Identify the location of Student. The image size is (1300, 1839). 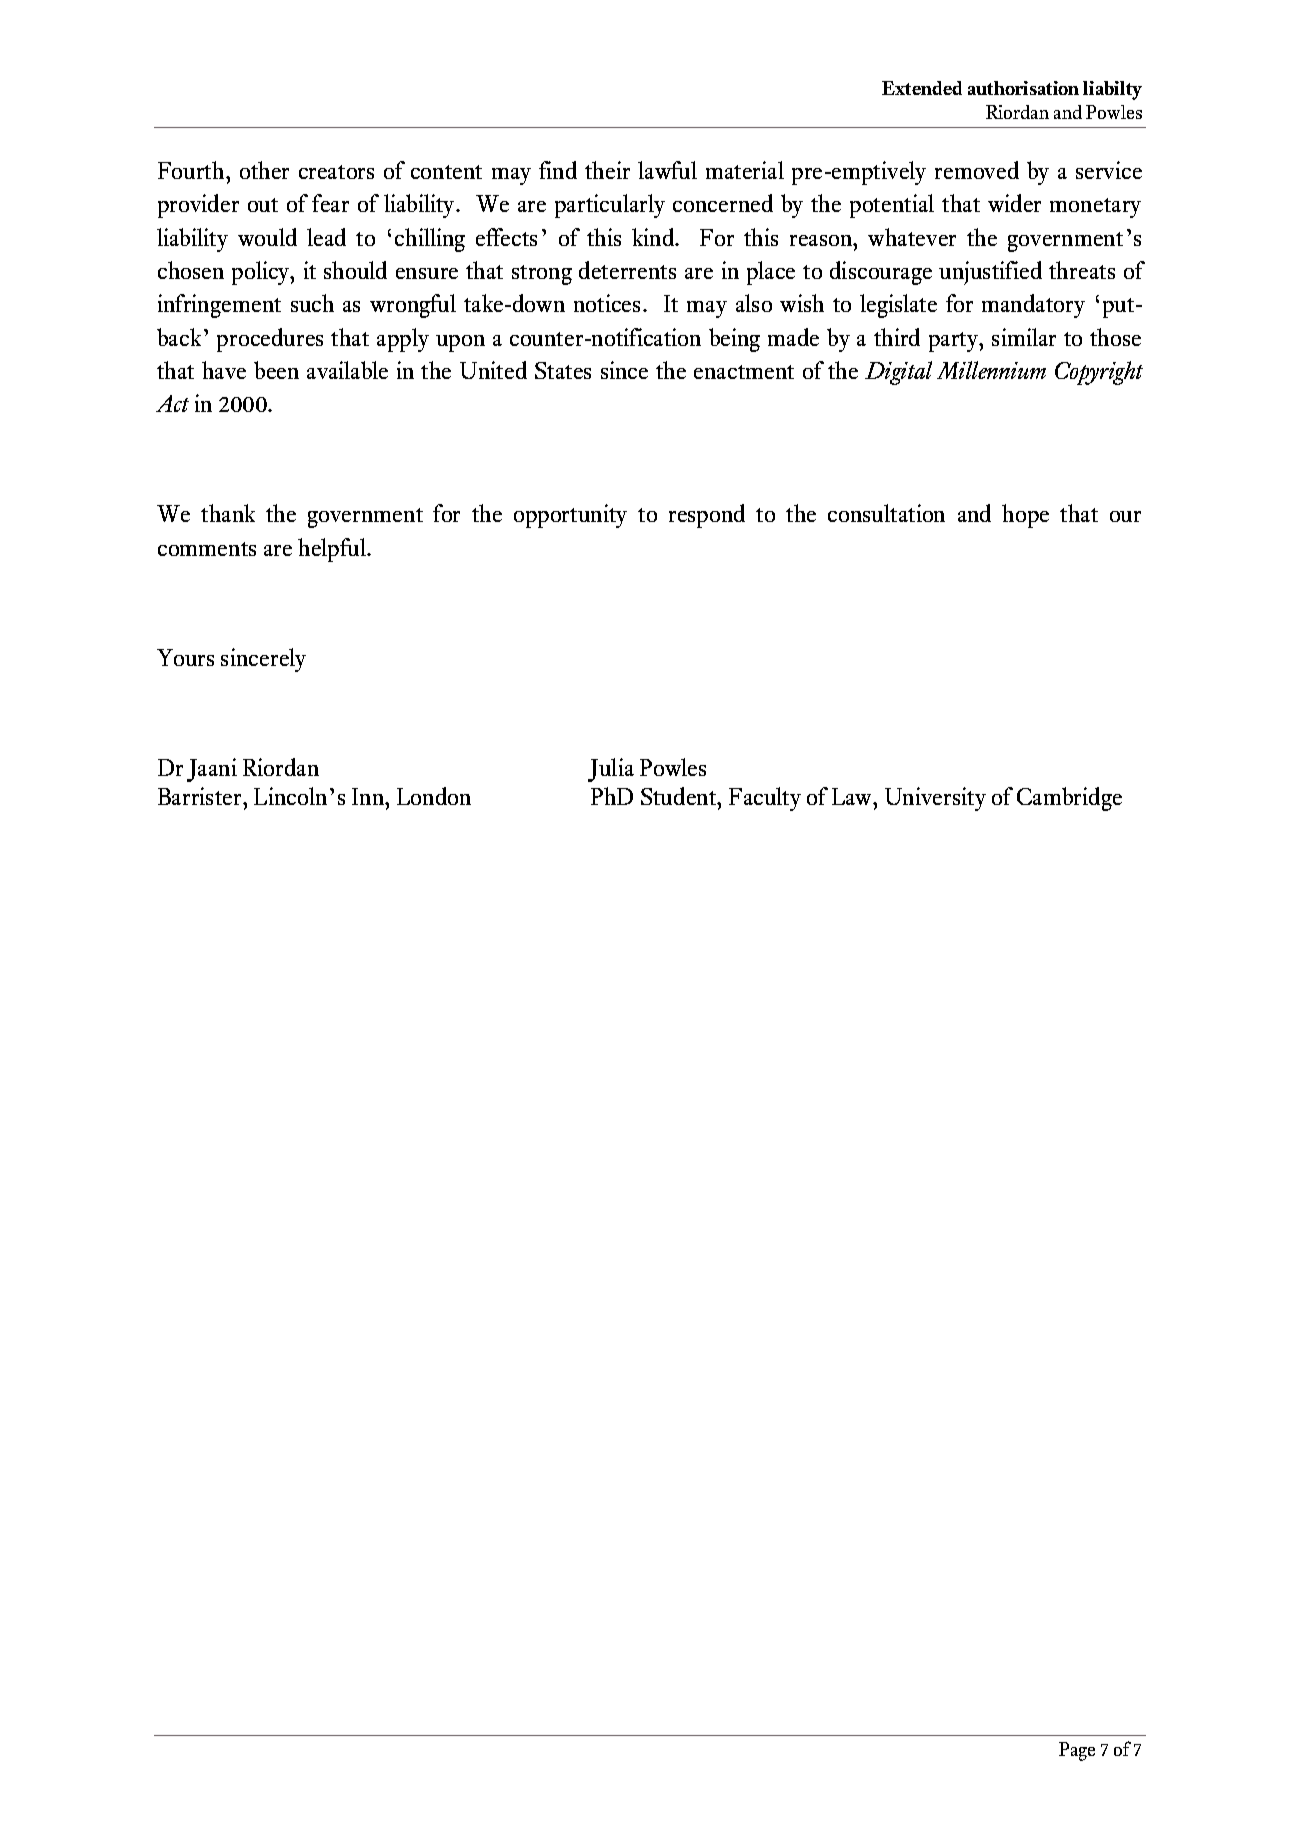
(680, 796).
